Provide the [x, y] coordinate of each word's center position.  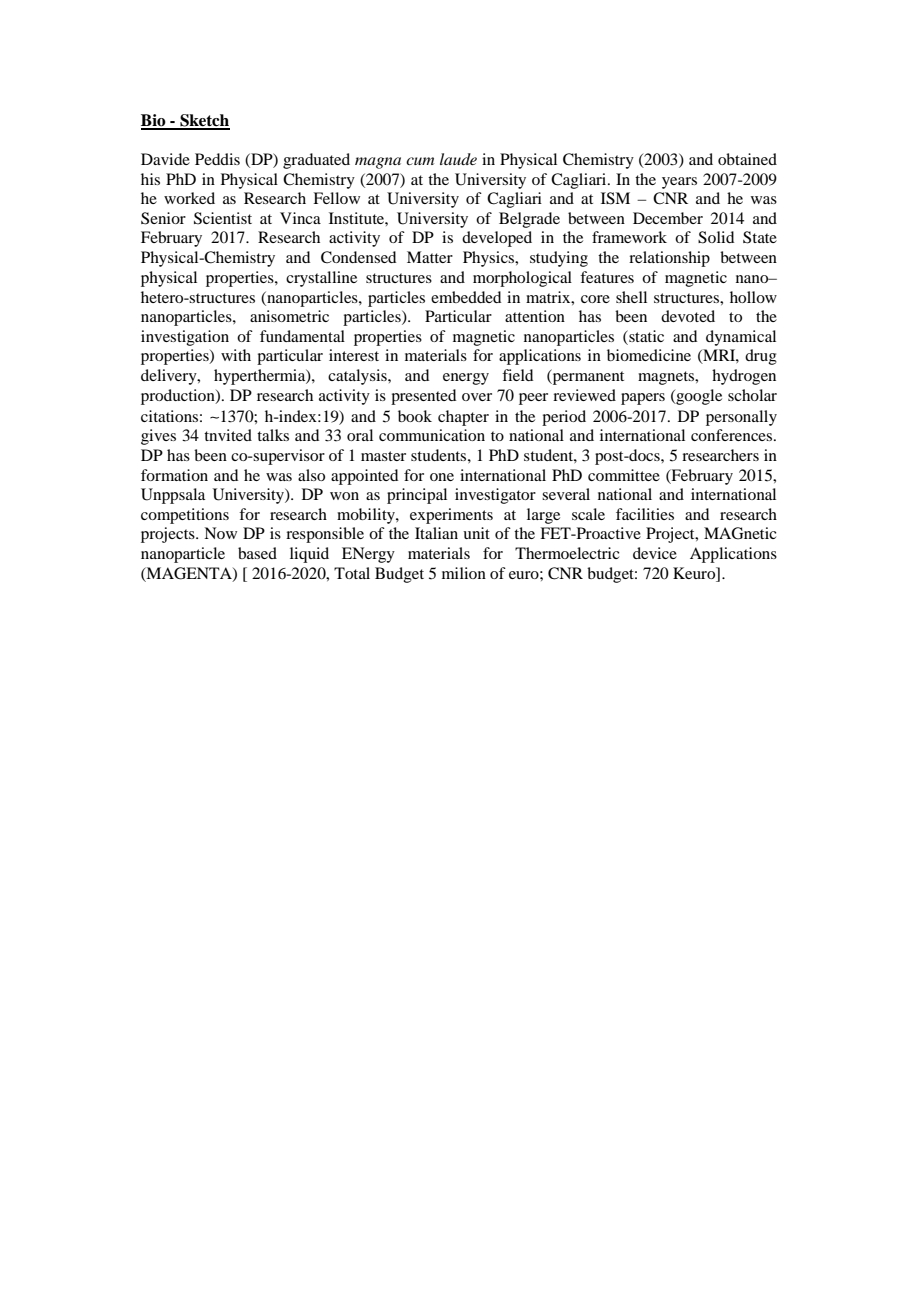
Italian [436, 533]
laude [458, 159]
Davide [165, 159]
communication [432, 435]
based [257, 553]
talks [273, 435]
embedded [466, 297]
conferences [733, 435]
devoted [688, 316]
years [679, 183]
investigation [185, 338]
